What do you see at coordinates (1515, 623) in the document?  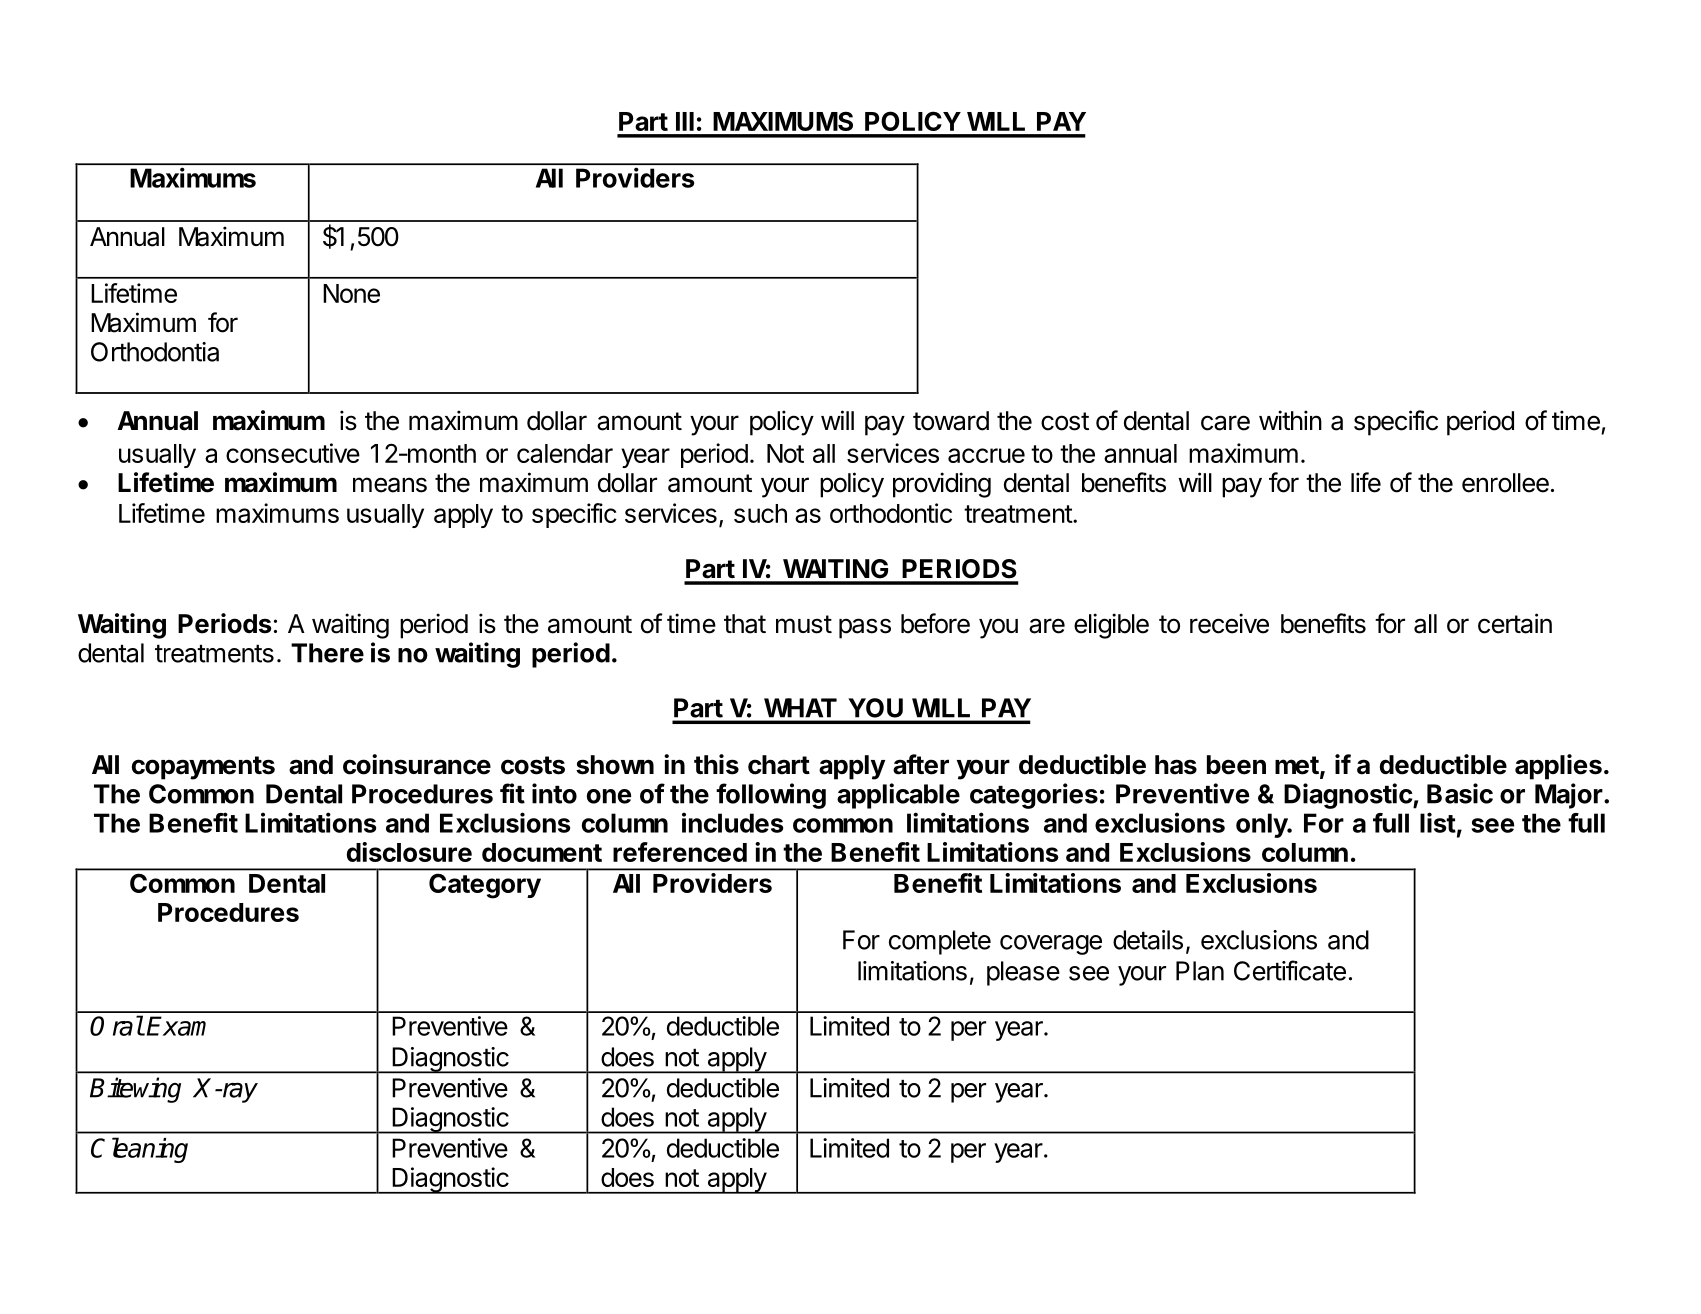 I see `certain` at bounding box center [1515, 623].
